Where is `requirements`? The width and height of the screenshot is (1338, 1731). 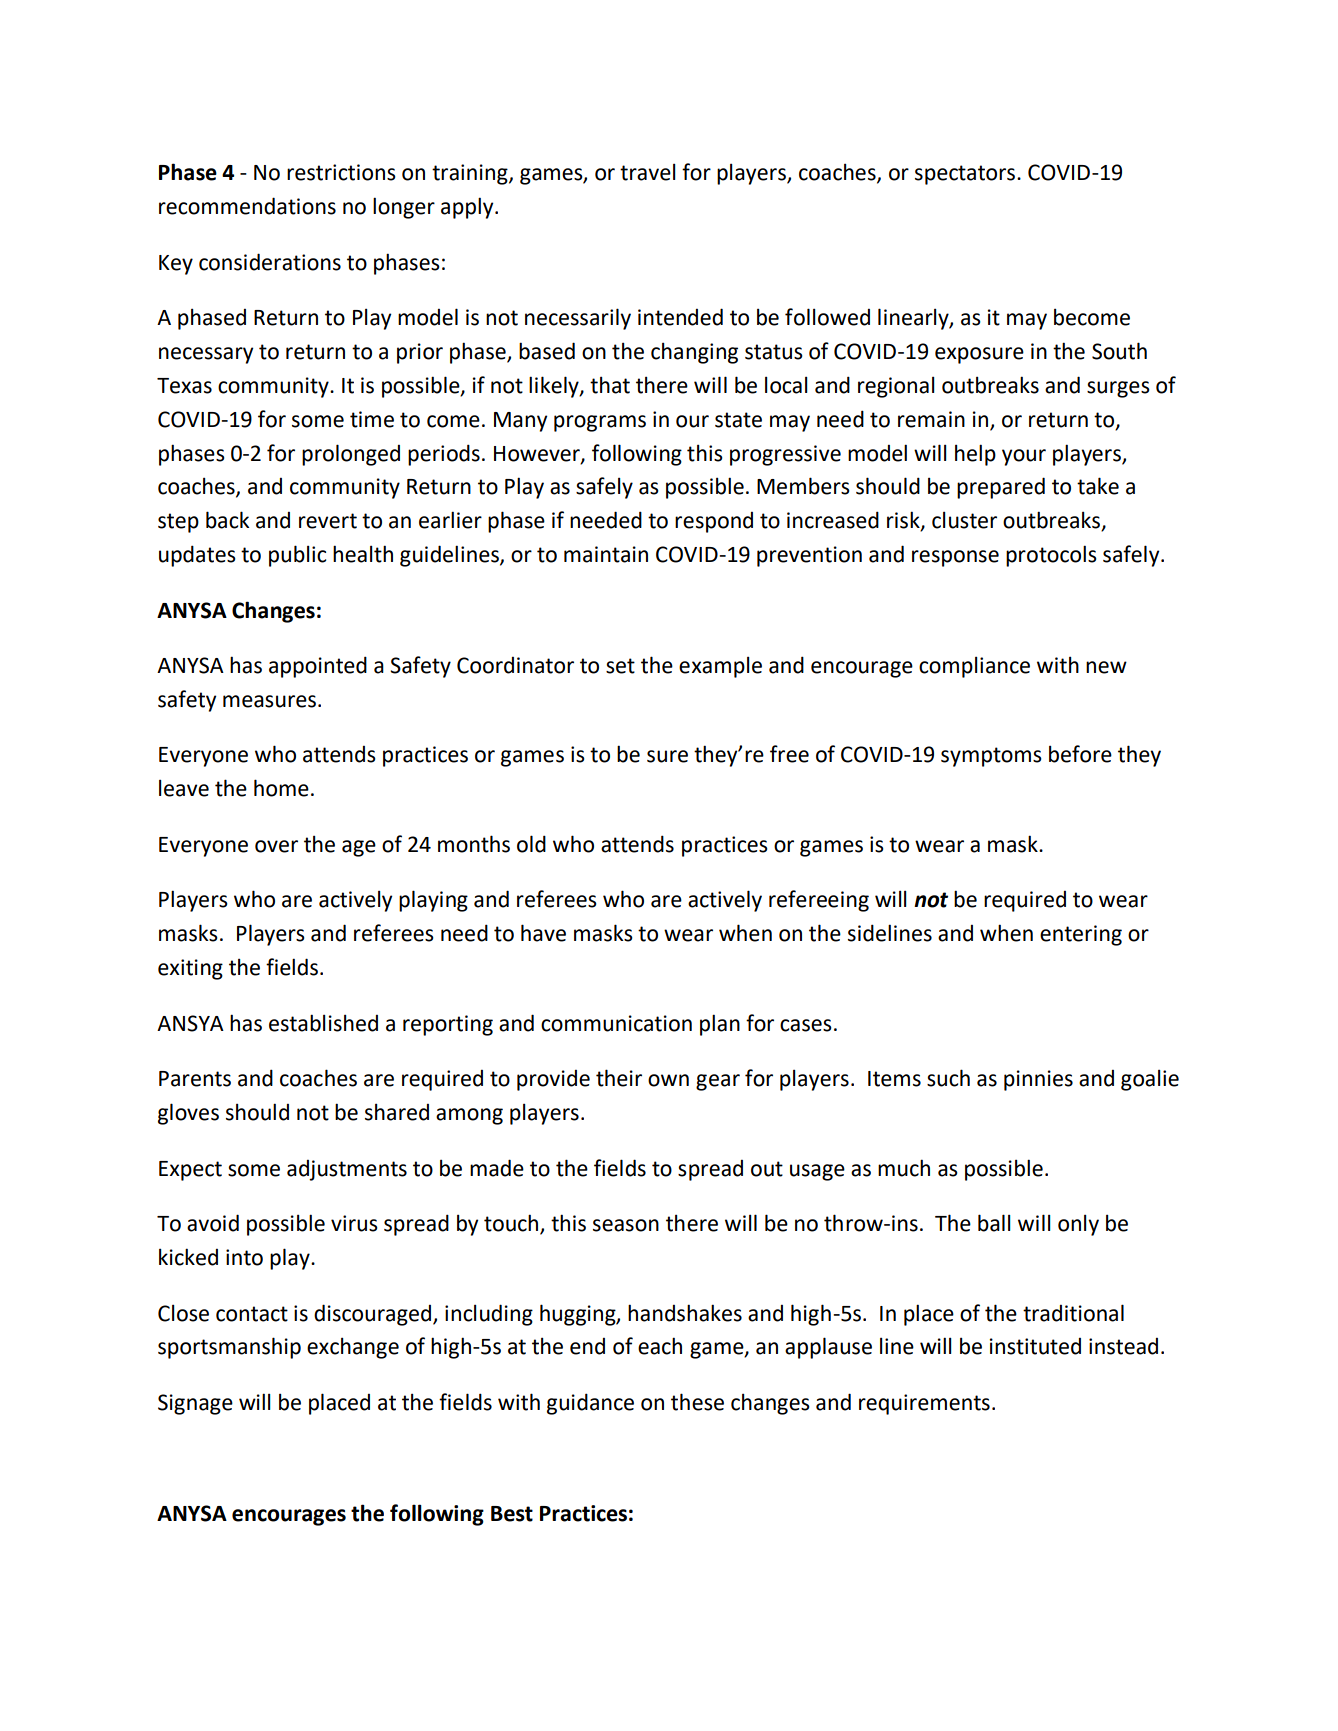 requirements is located at coordinates (924, 1404).
